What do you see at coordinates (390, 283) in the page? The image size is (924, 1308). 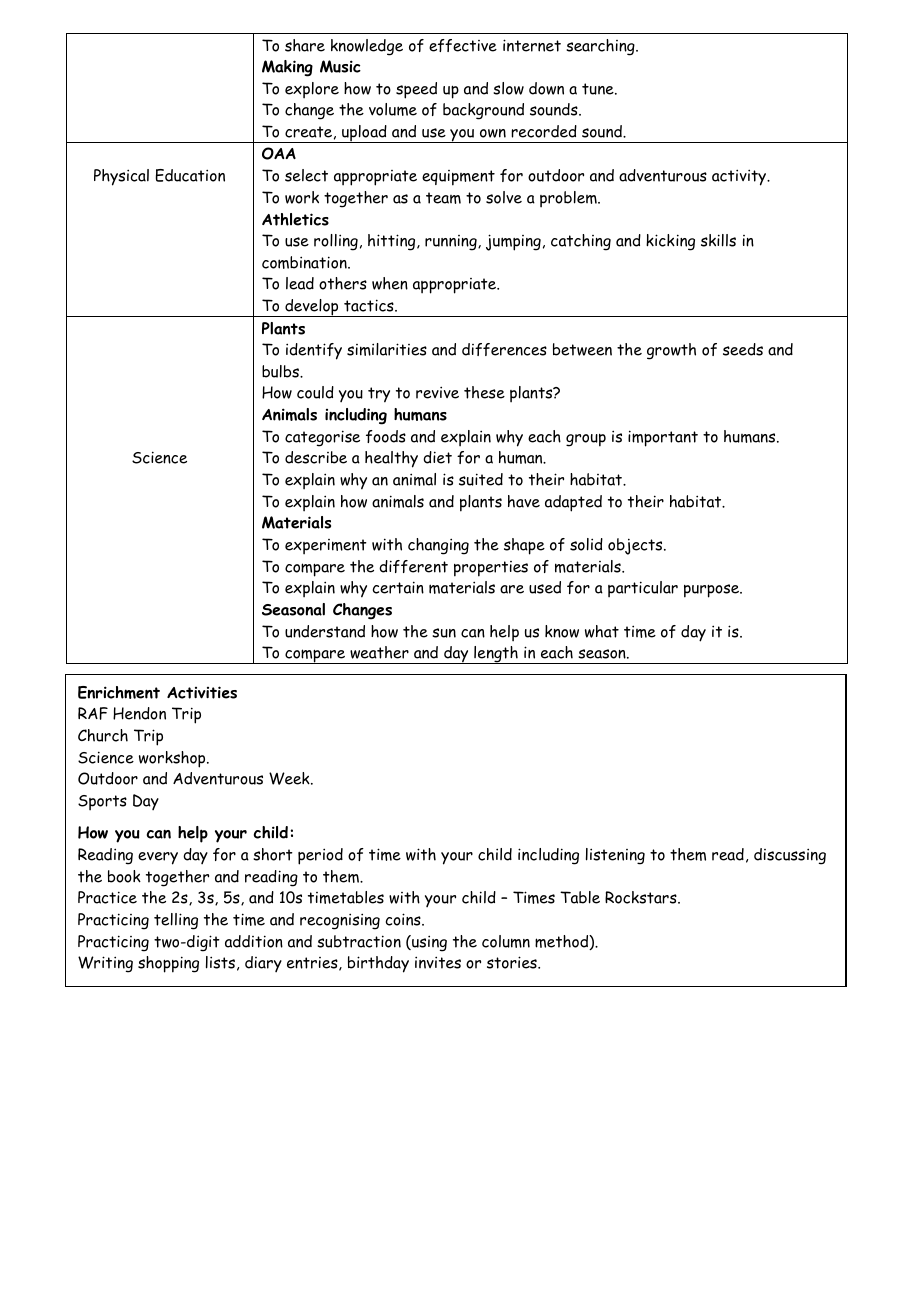 I see `when` at bounding box center [390, 283].
